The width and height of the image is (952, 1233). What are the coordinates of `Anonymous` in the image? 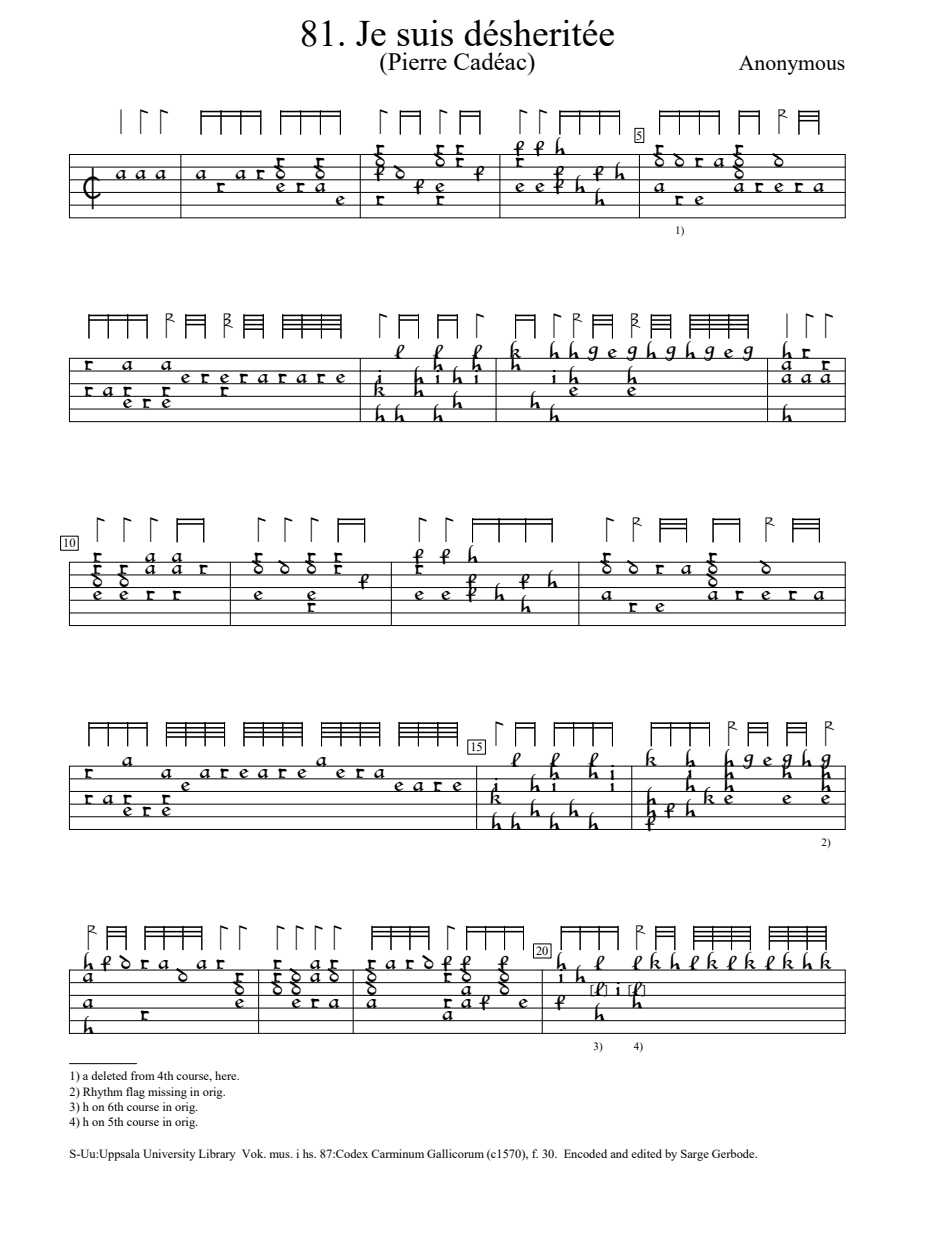 It's located at (792, 65).
